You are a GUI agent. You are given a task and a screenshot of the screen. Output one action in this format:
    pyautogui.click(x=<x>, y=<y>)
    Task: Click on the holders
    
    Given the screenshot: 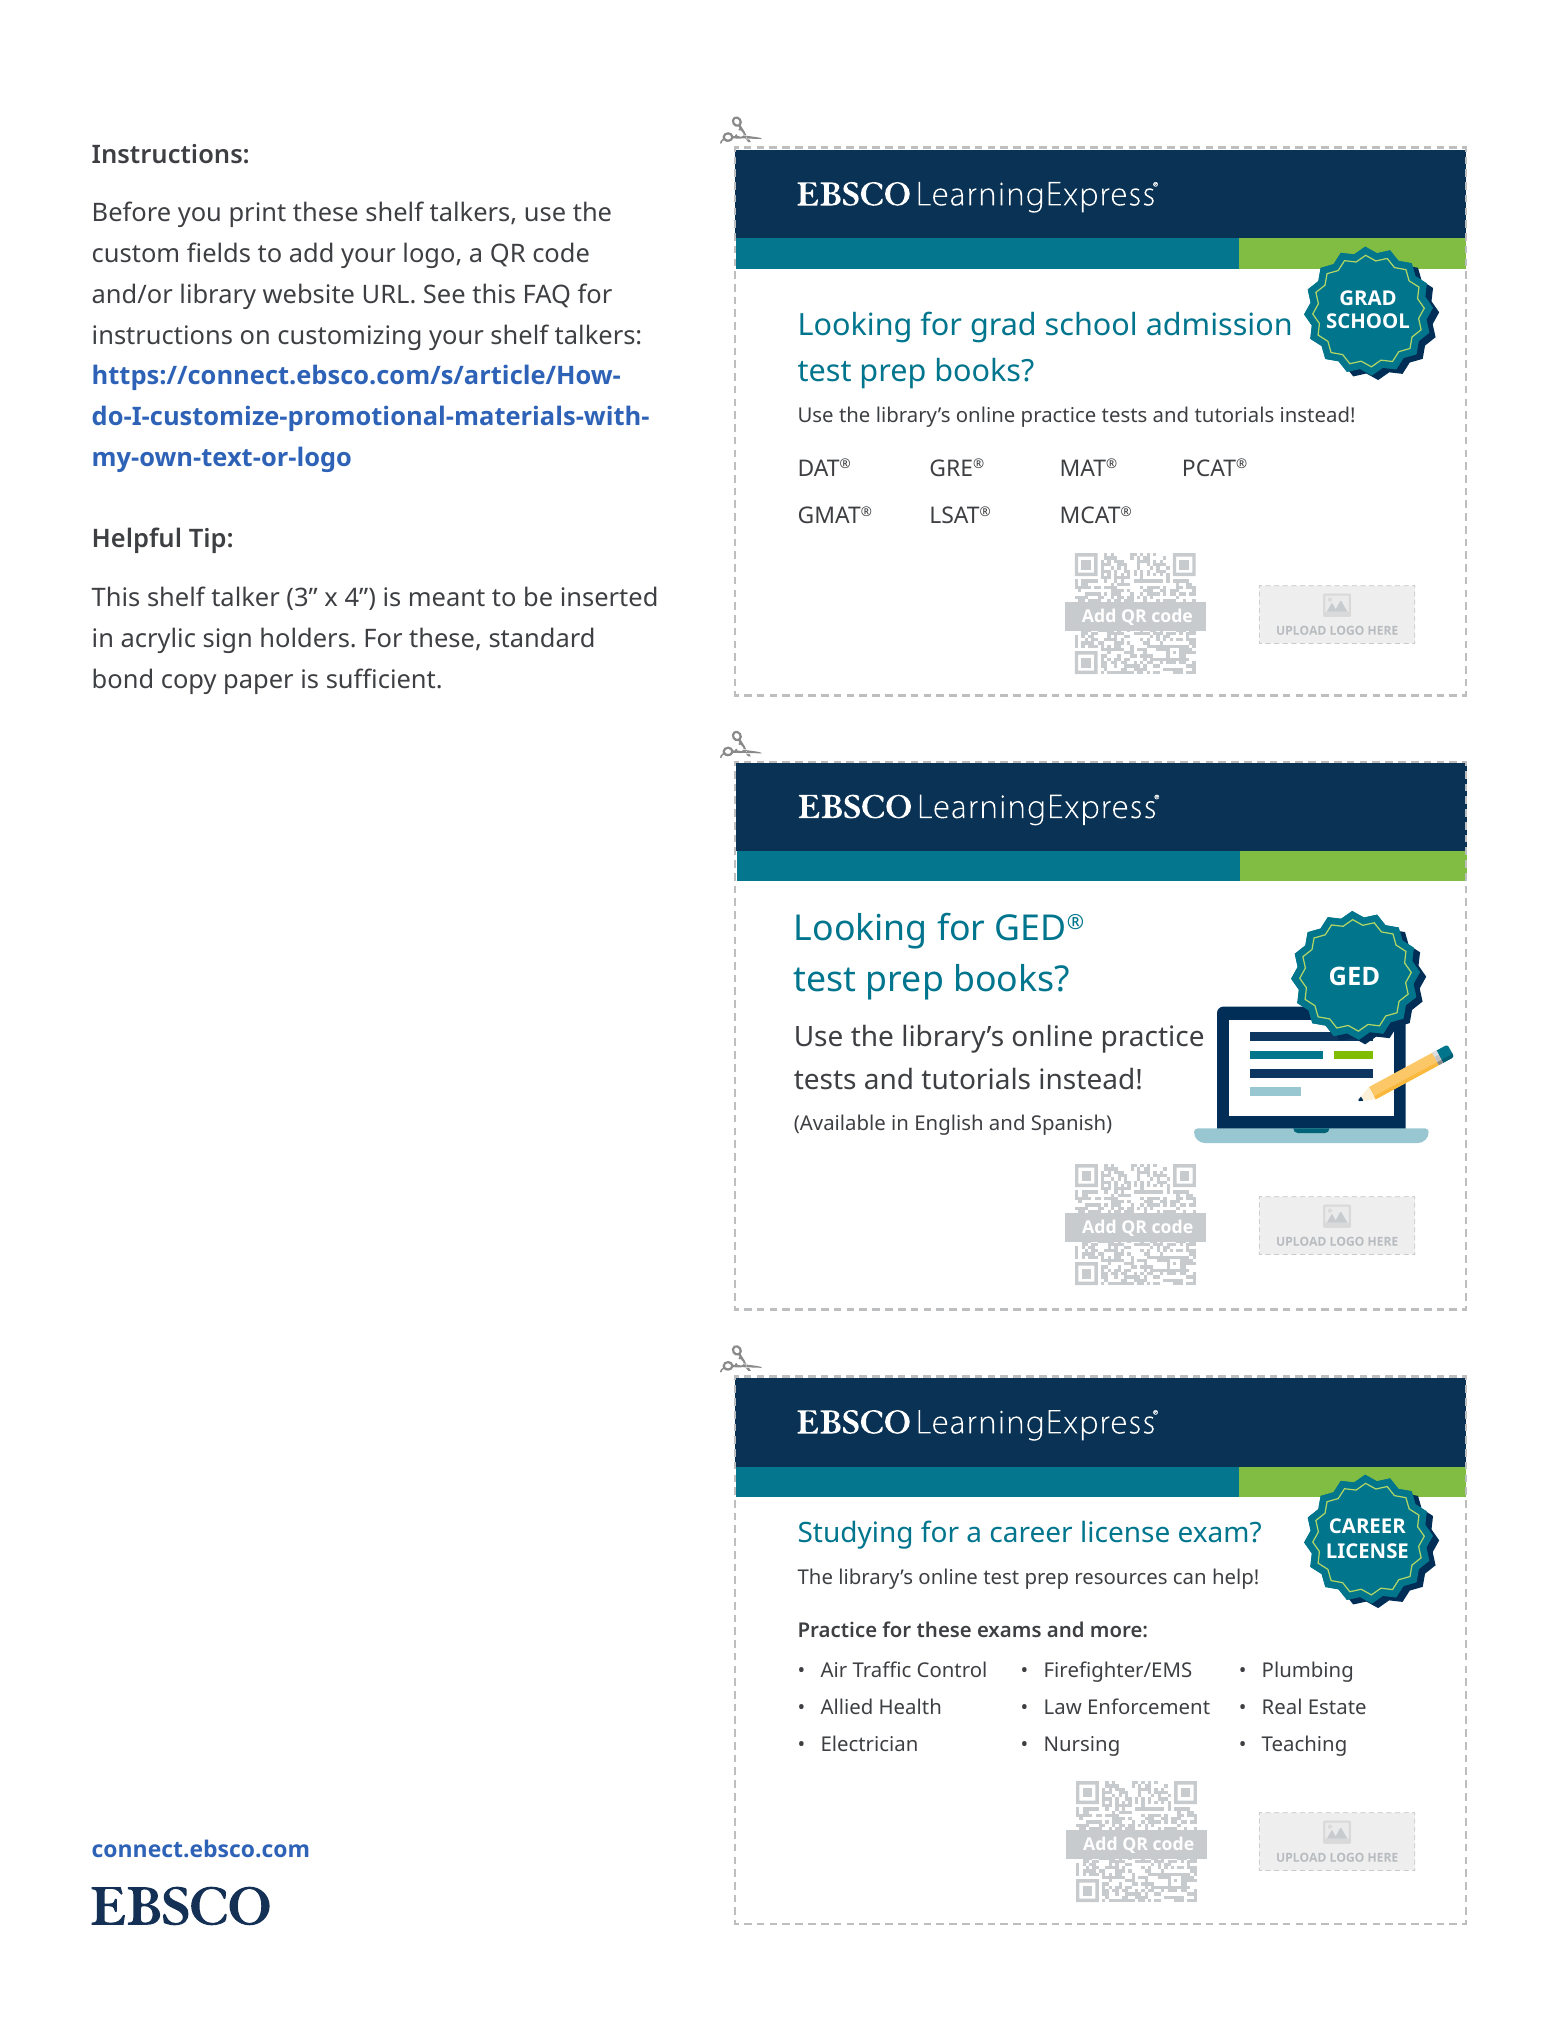 What is the action you would take?
    pyautogui.click(x=305, y=637)
